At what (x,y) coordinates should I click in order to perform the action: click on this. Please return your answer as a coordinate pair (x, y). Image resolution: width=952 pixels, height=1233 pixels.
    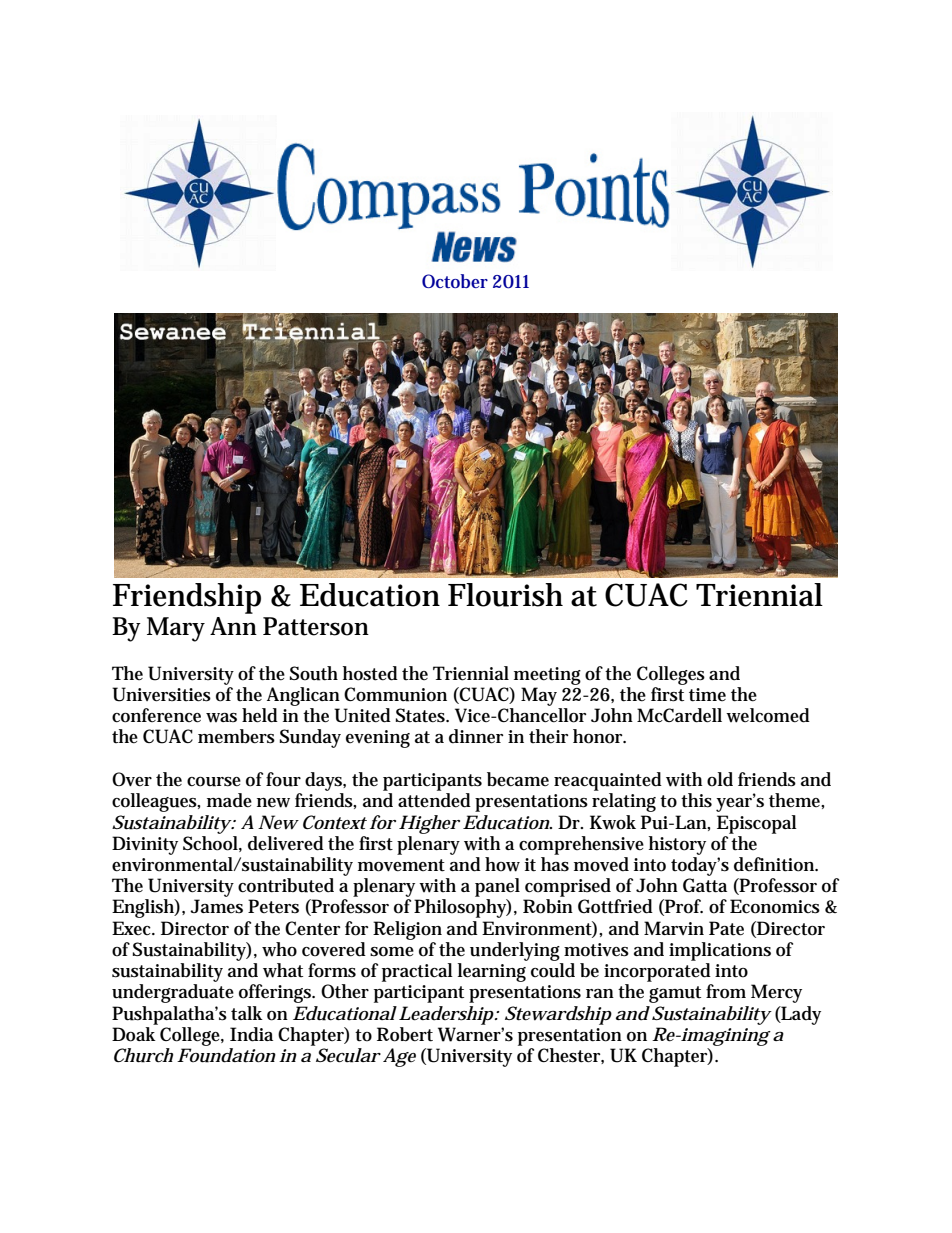
    Looking at the image, I should click on (696, 800).
